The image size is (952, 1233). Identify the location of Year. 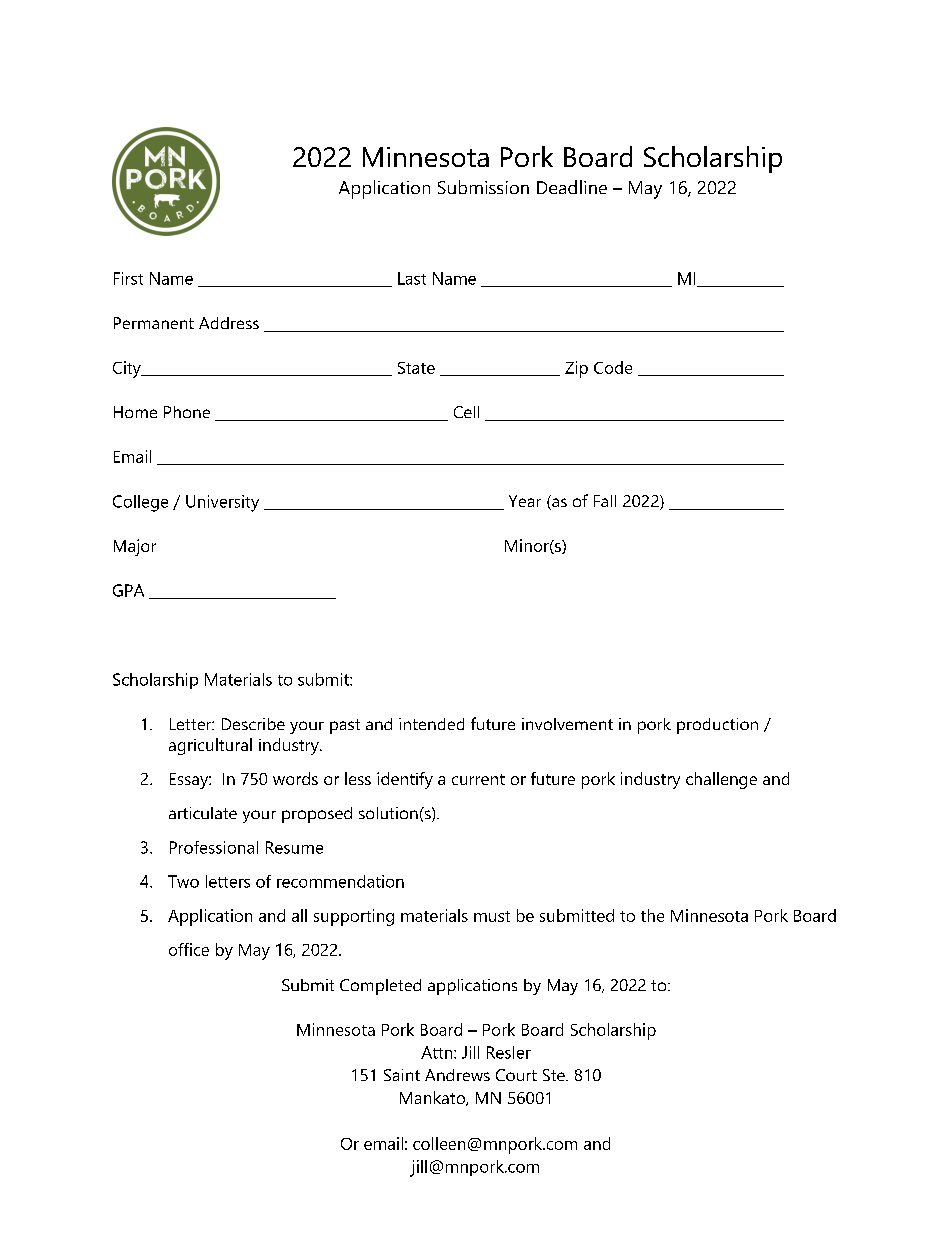
(525, 501).
